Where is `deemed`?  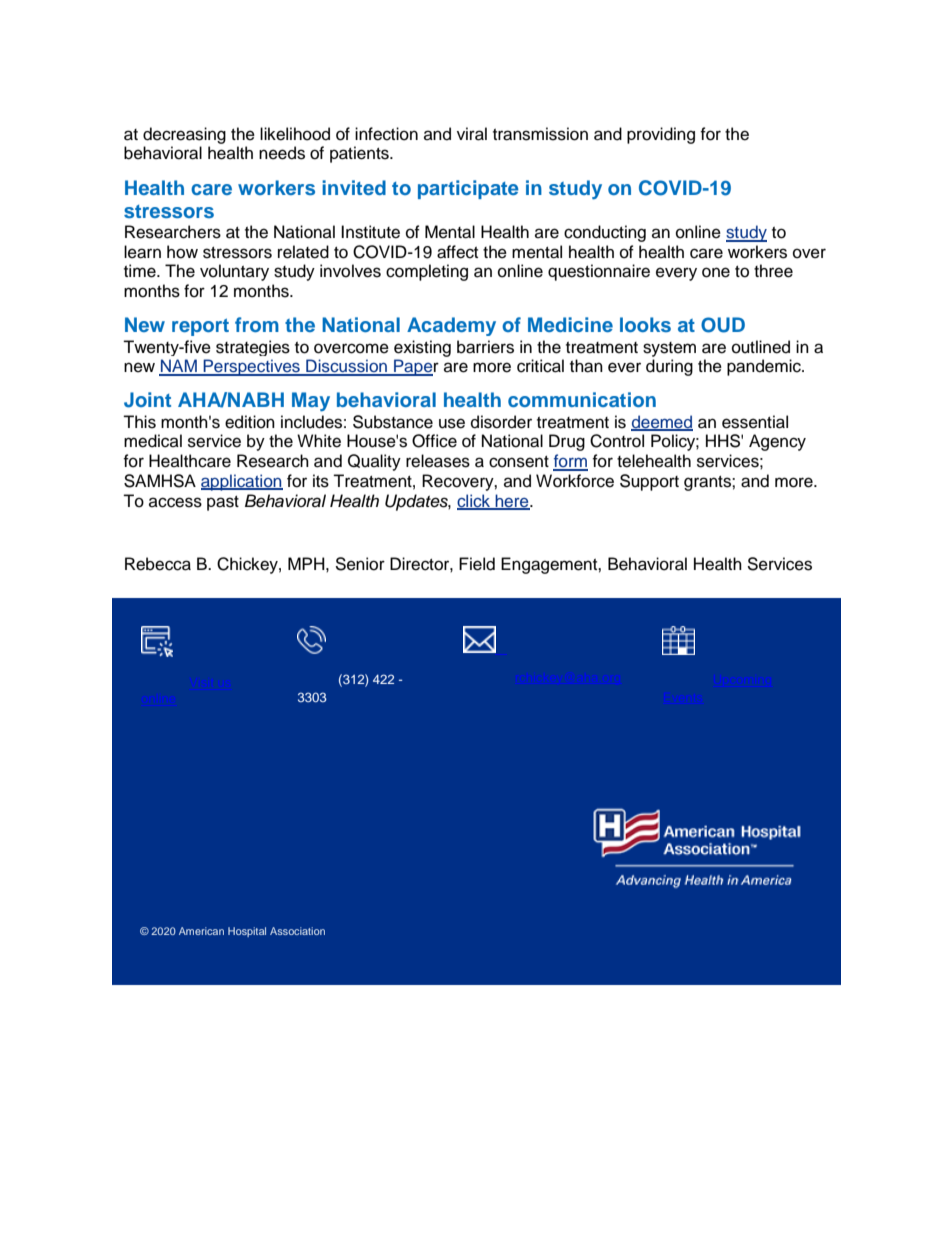 deemed is located at coordinates (662, 422).
